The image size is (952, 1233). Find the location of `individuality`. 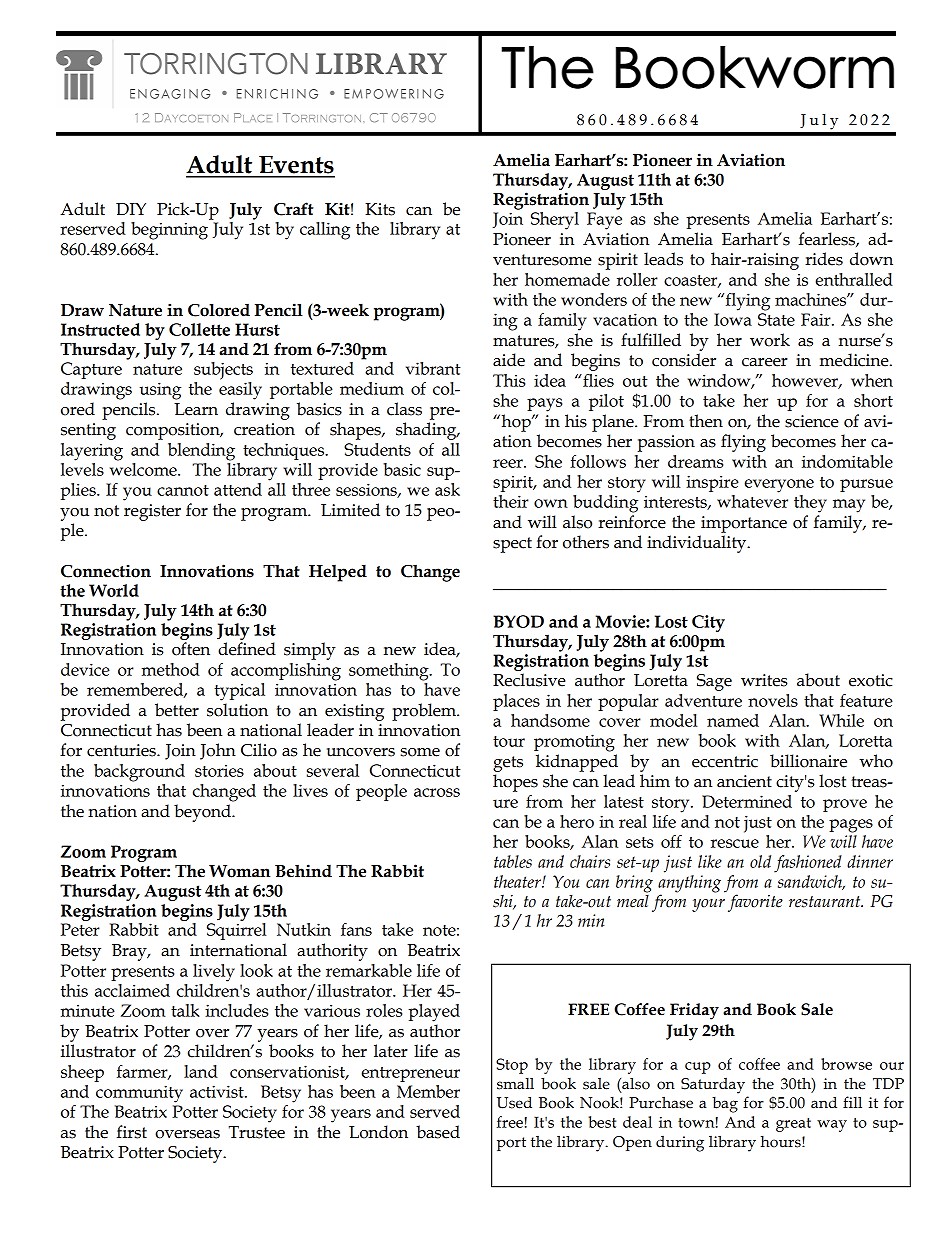

individuality is located at coordinates (698, 544).
